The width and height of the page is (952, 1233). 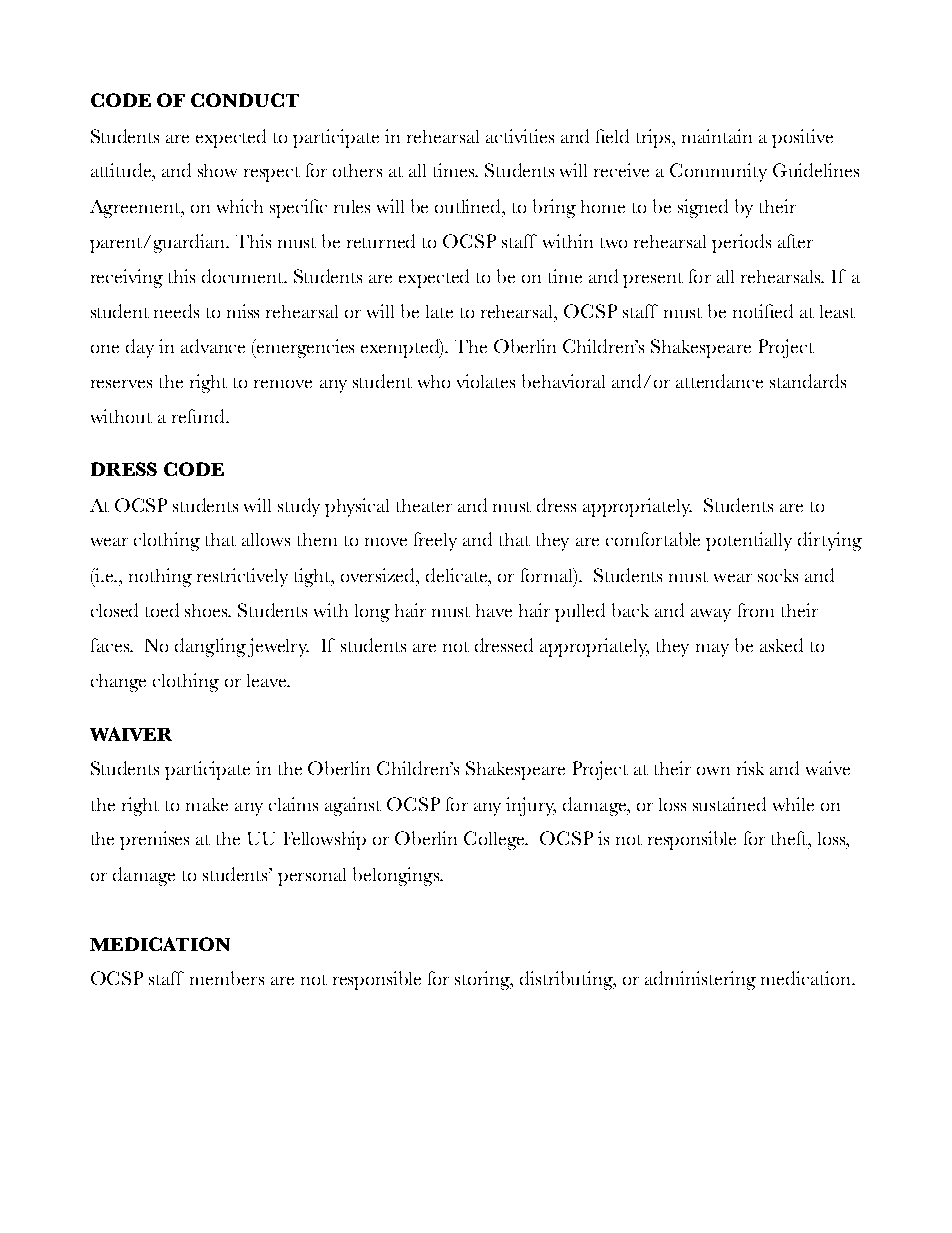 I want to click on freely, so click(x=435, y=541).
